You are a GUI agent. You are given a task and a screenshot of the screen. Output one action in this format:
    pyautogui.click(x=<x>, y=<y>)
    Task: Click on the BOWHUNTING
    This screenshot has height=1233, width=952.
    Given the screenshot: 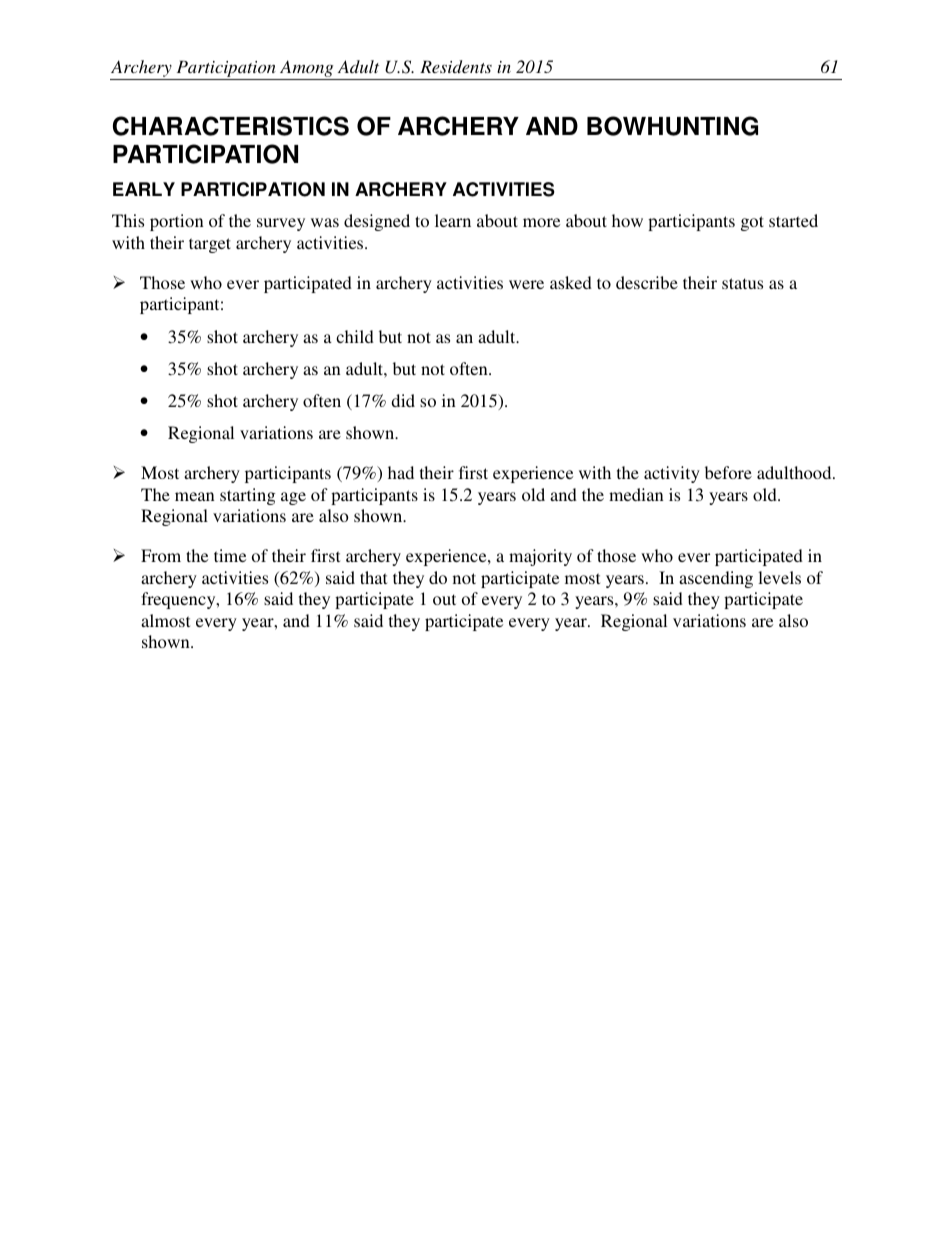 What is the action you would take?
    pyautogui.click(x=672, y=126)
